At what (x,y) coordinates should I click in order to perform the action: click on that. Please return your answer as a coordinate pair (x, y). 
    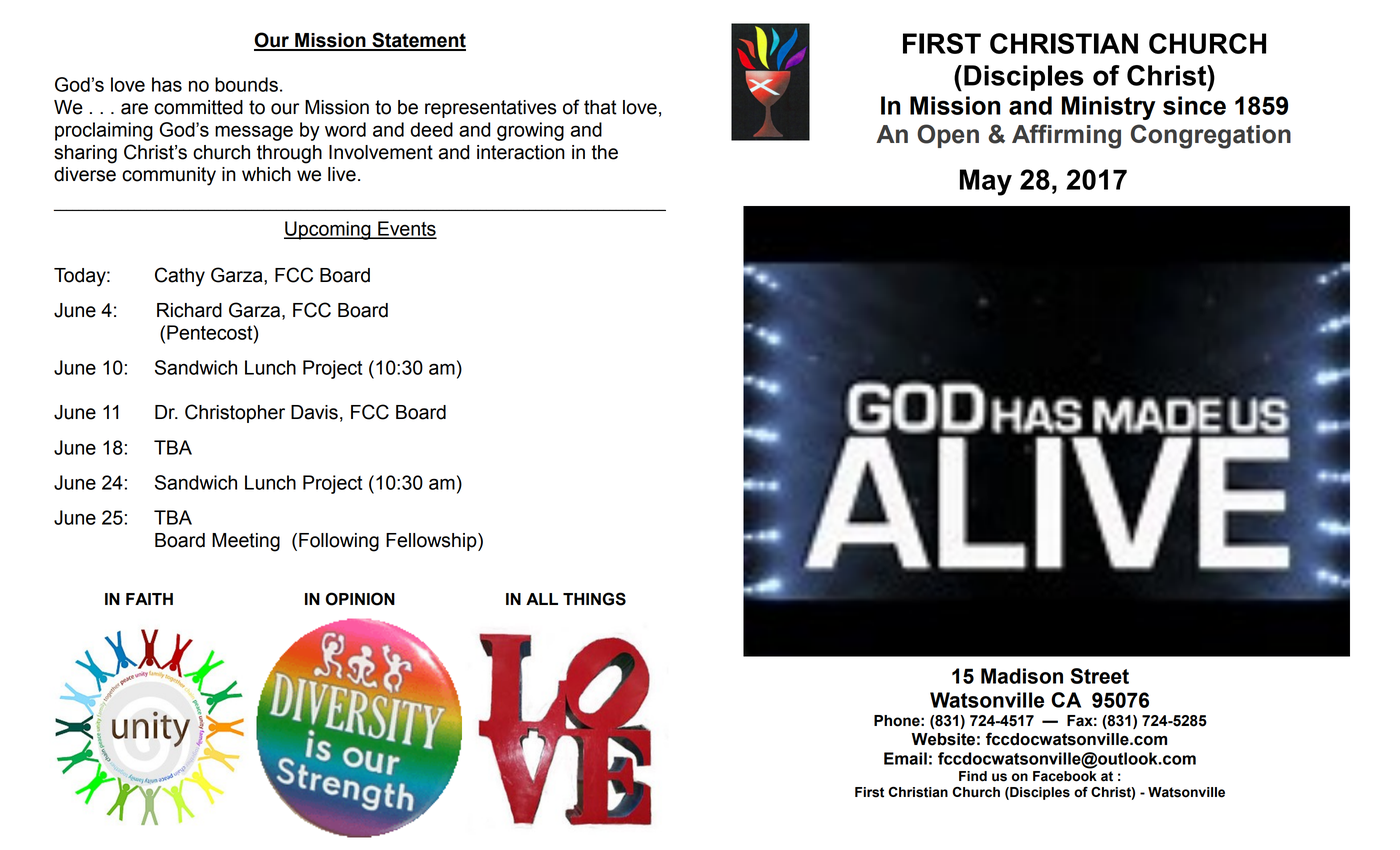
    Looking at the image, I should click on (600, 107).
